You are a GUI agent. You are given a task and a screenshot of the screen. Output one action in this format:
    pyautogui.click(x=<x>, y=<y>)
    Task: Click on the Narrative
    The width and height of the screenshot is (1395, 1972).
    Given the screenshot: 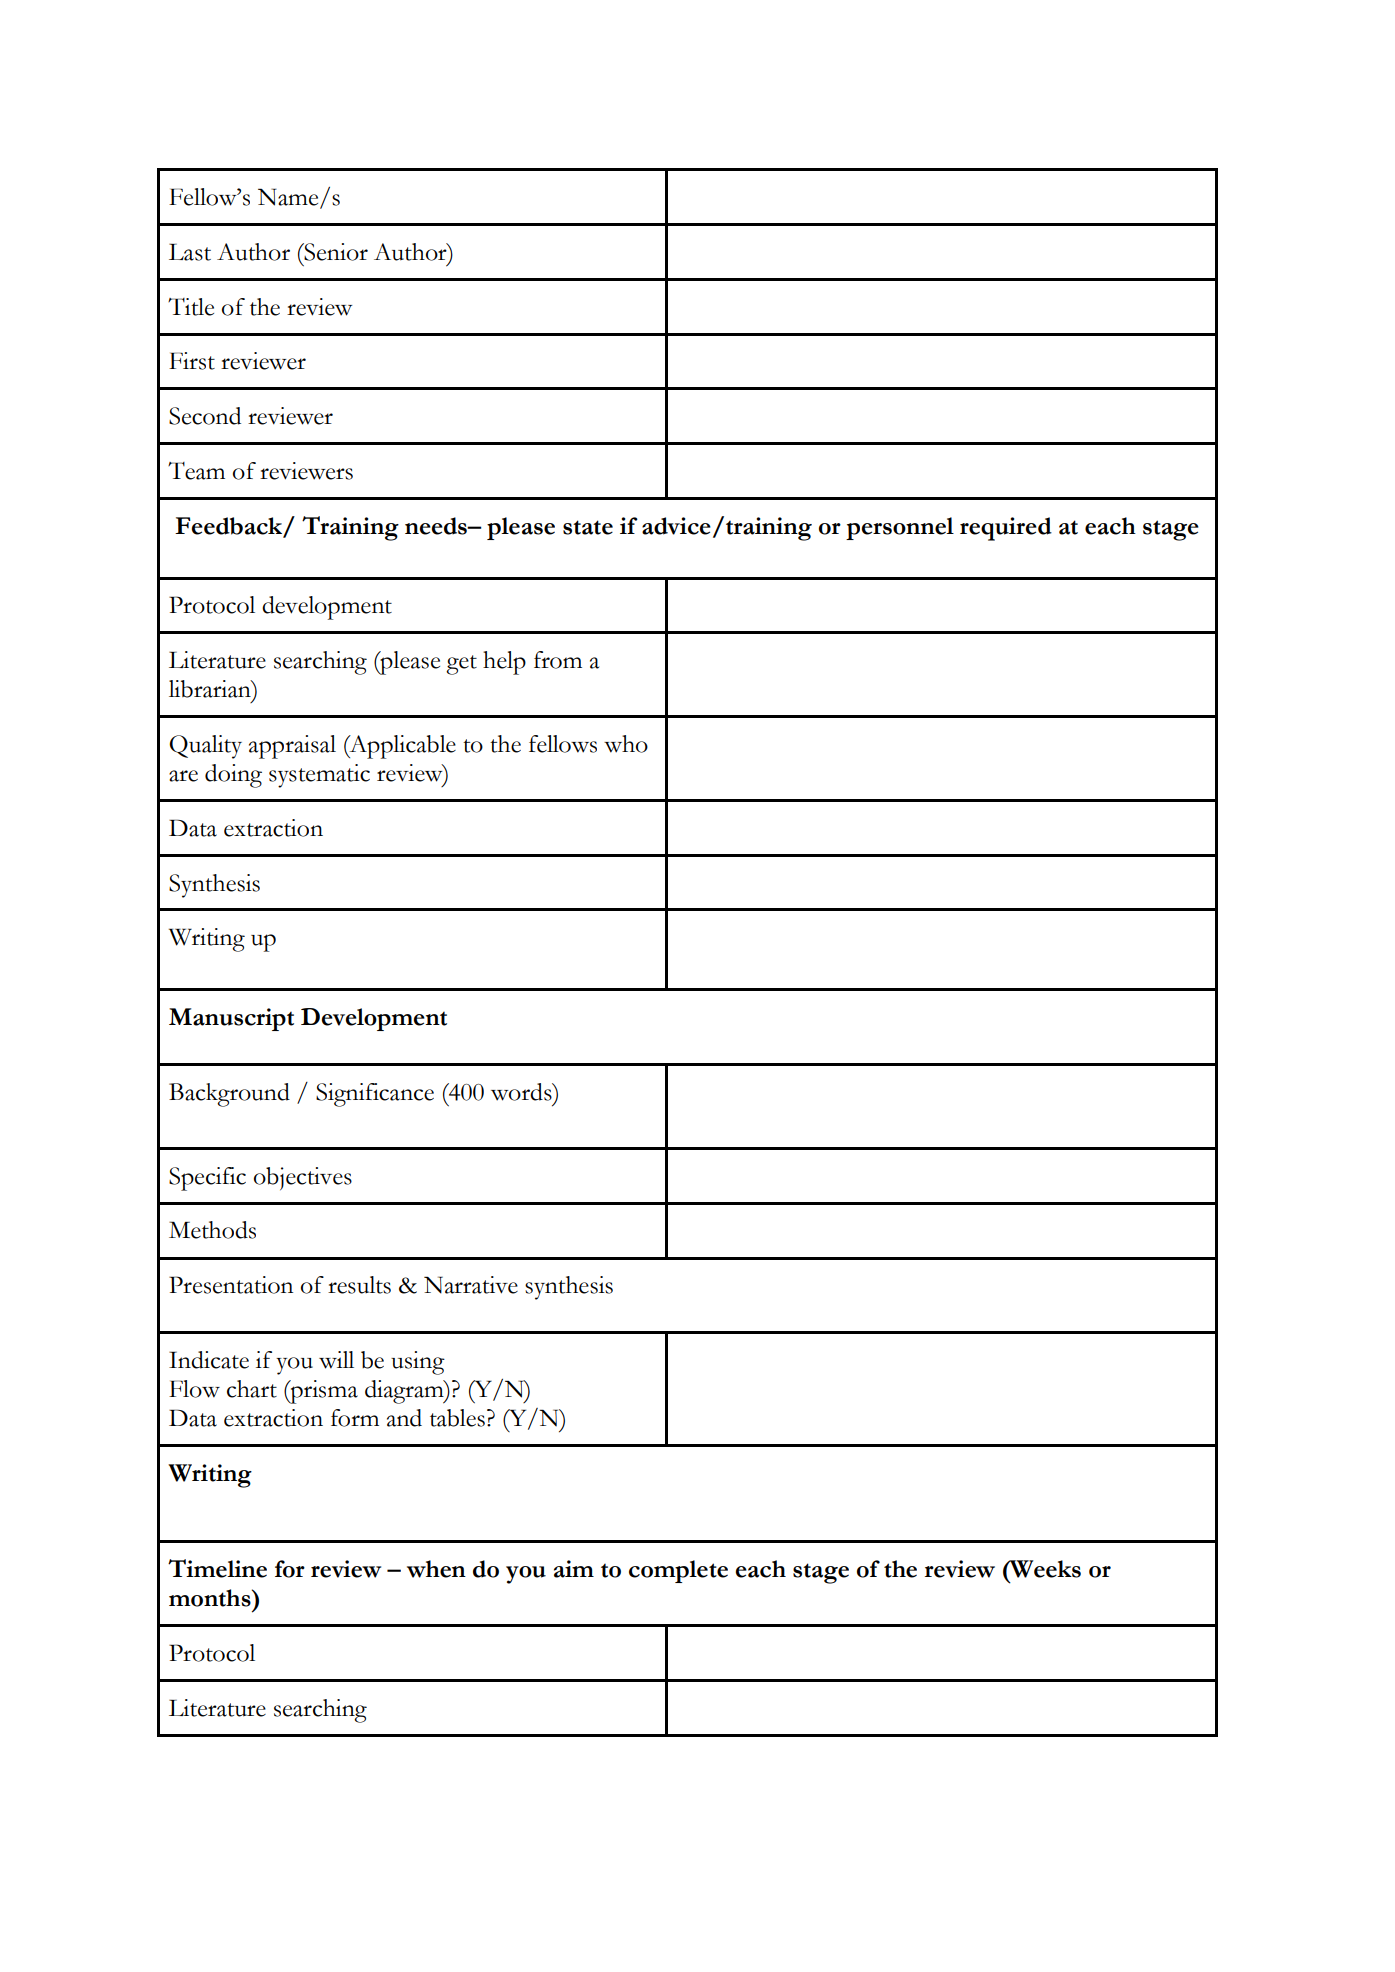 What is the action you would take?
    pyautogui.click(x=471, y=1285)
